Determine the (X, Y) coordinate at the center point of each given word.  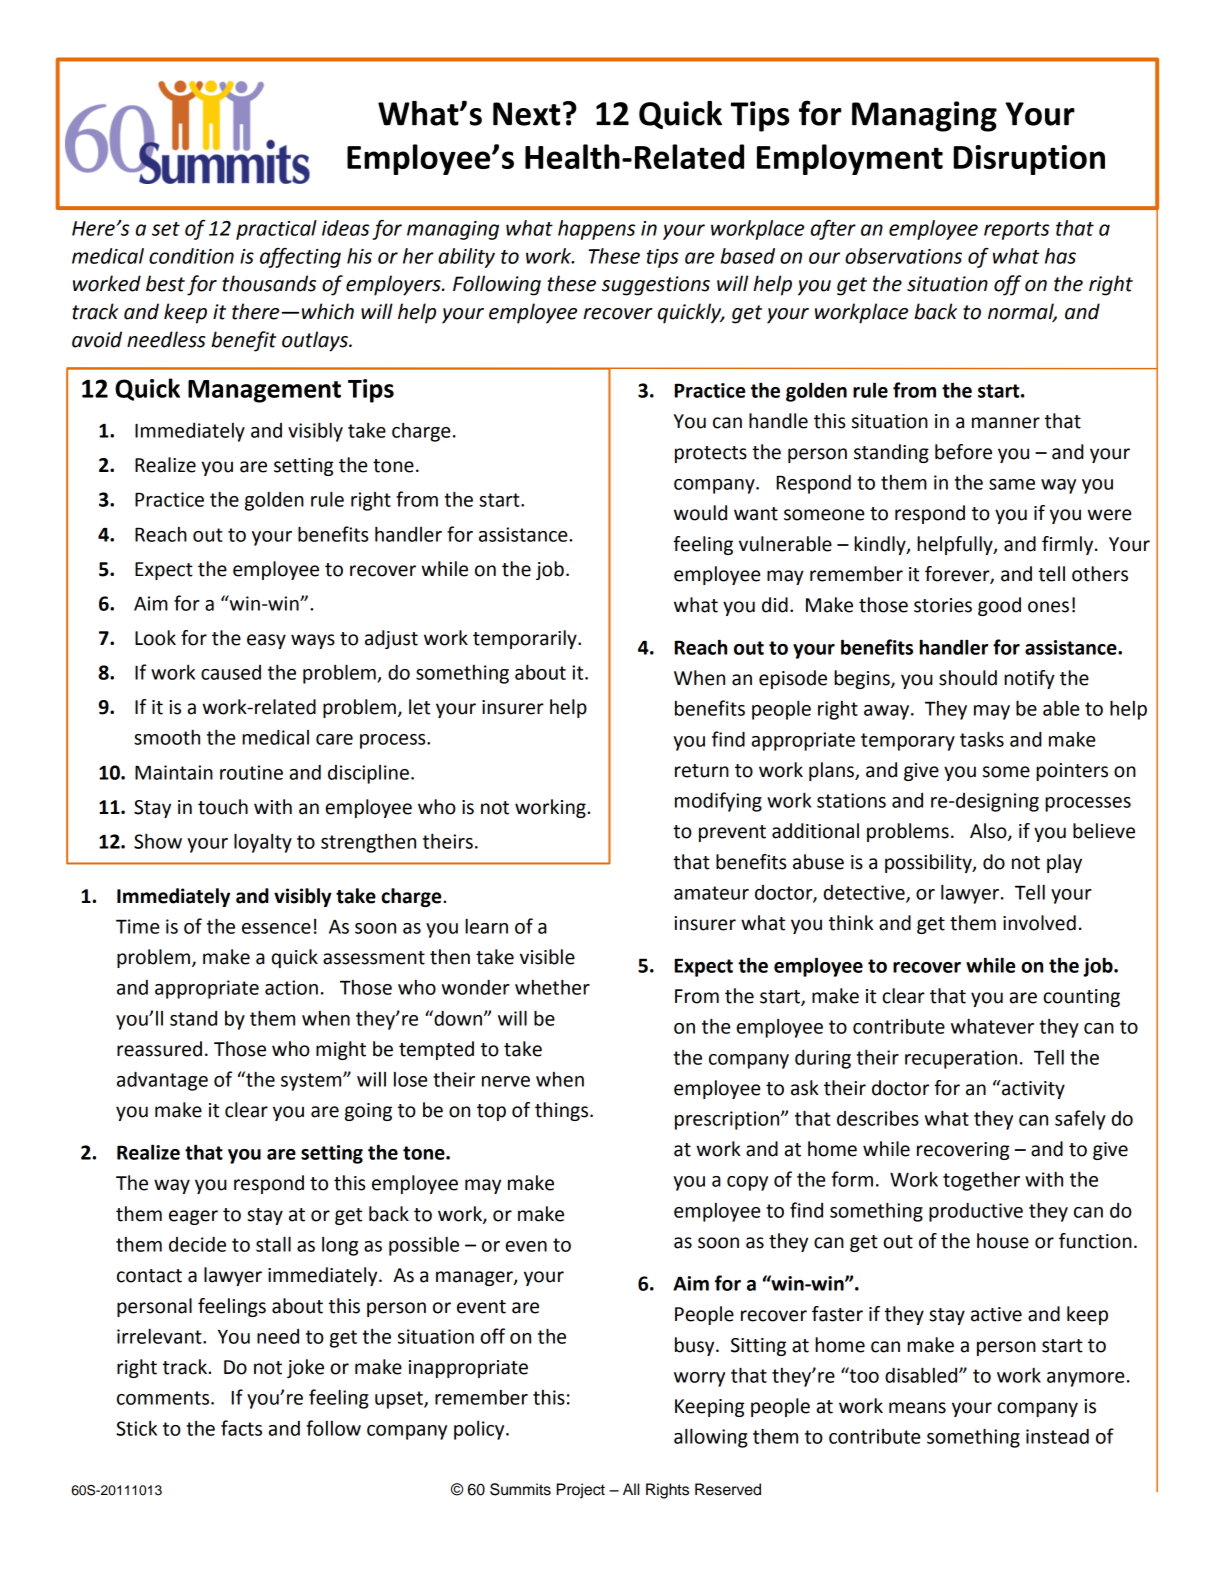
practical (276, 230)
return (702, 771)
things (563, 1111)
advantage (162, 1081)
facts (241, 1428)
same (1012, 484)
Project (581, 1491)
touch (223, 807)
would (700, 513)
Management (264, 391)
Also (989, 832)
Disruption (1029, 160)
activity (1032, 1089)
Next (526, 114)
